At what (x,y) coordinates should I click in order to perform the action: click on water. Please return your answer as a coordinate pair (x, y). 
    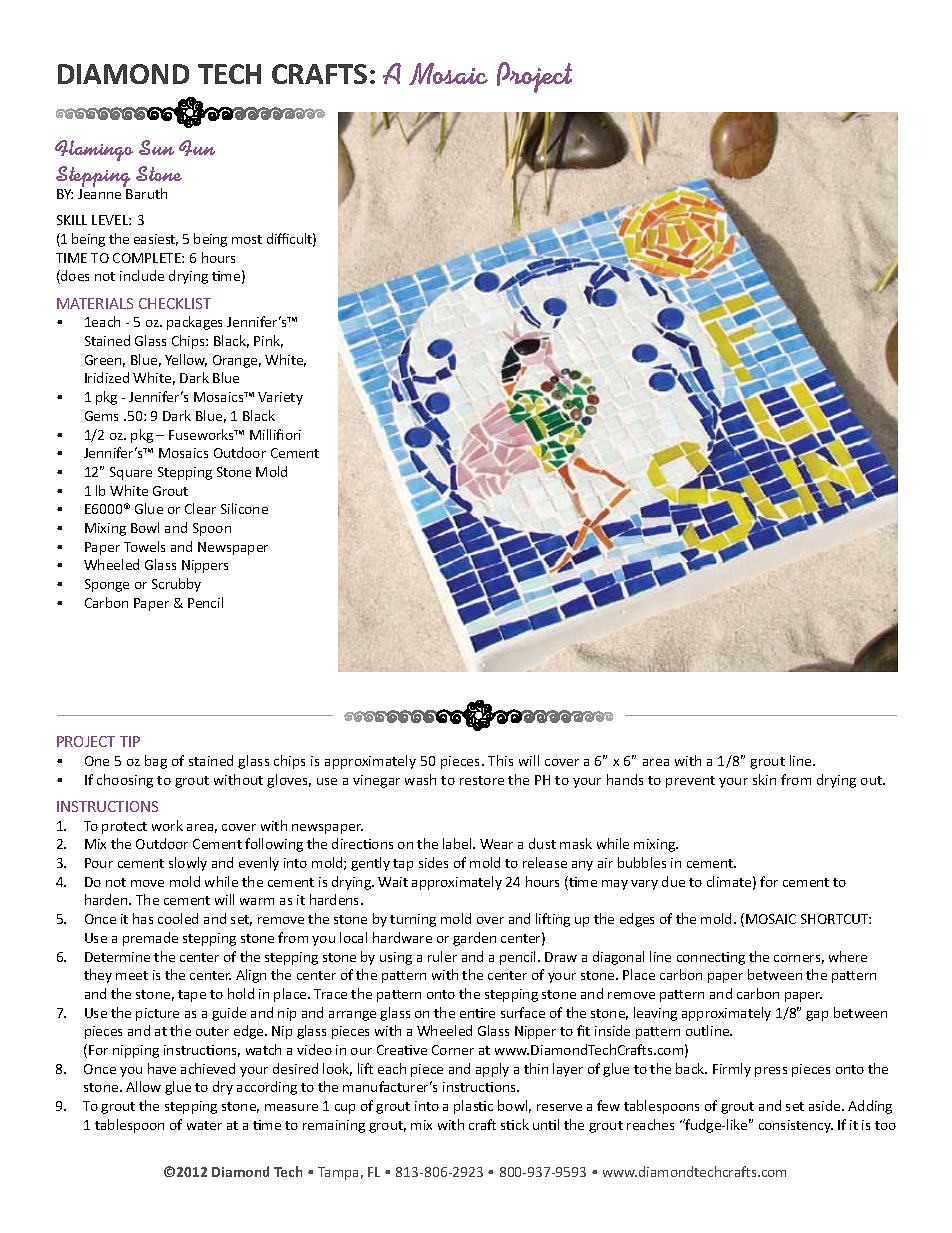
    Looking at the image, I should click on (204, 1125).
